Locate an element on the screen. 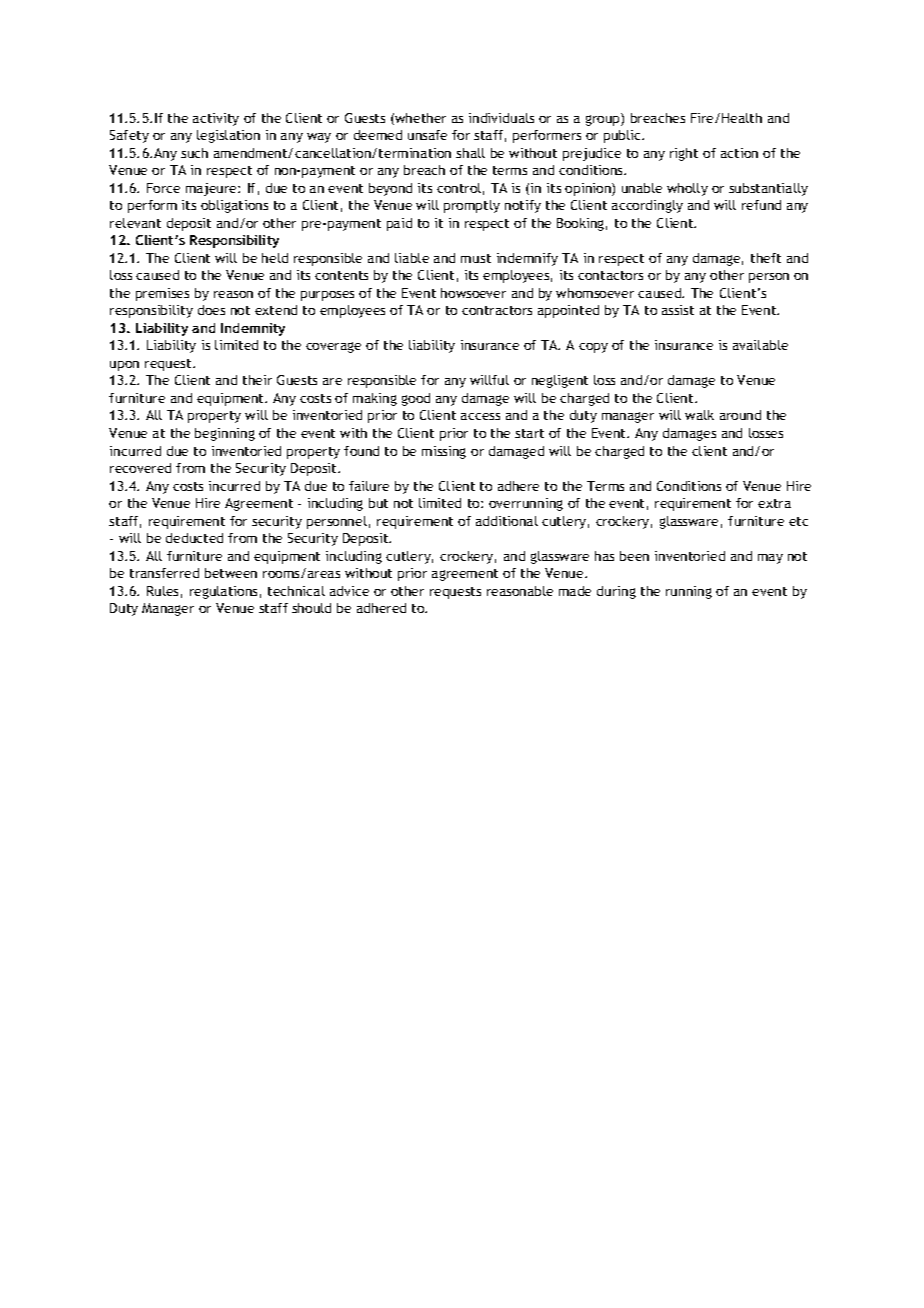  legislation is located at coordinates (228, 136).
